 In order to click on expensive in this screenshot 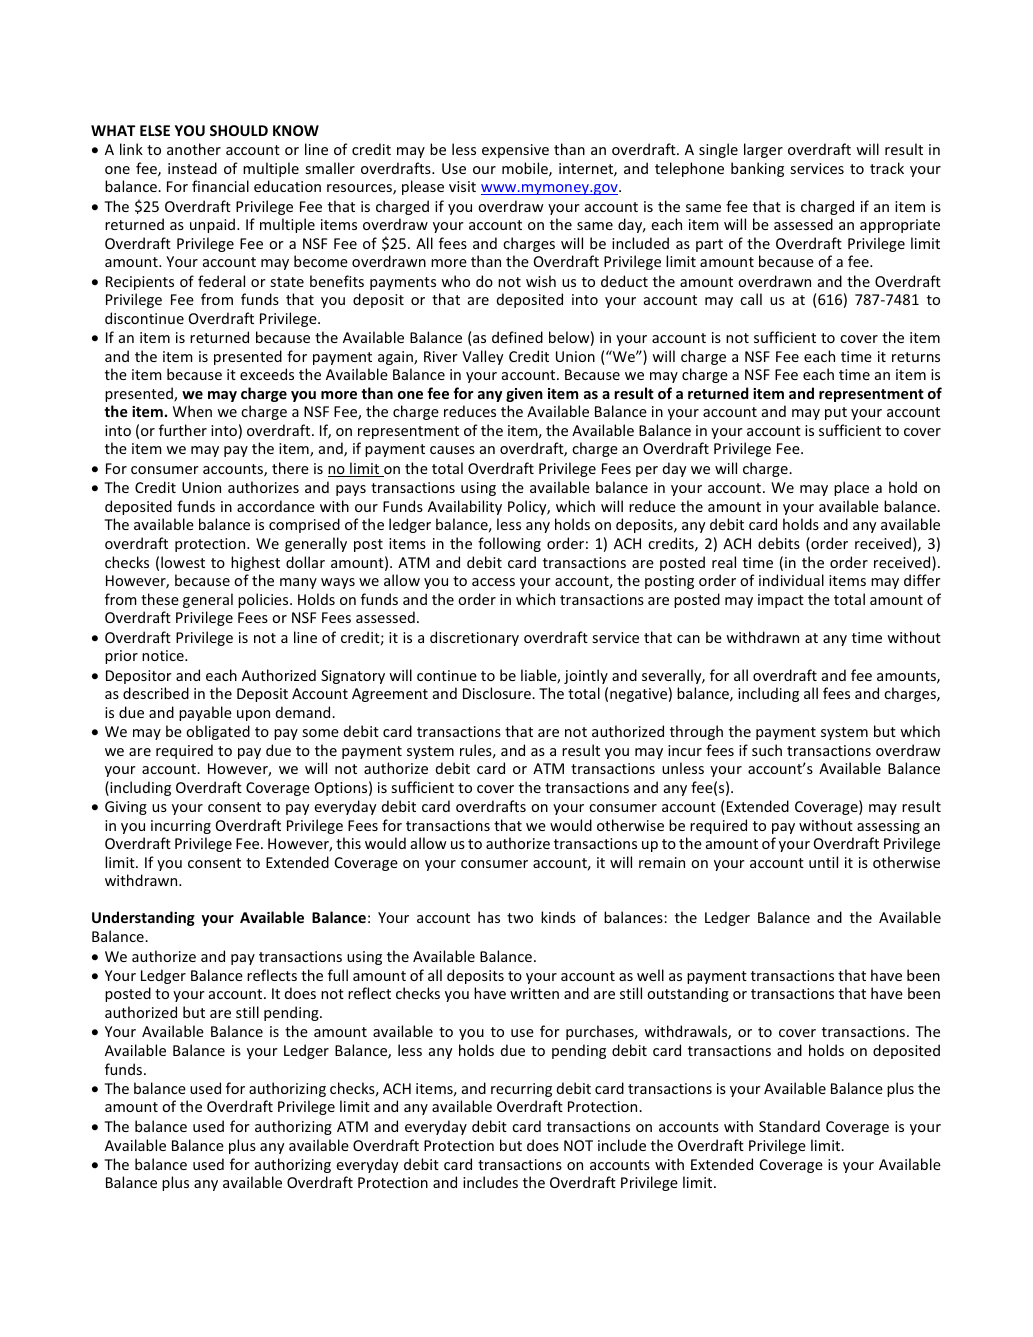, I will do `click(515, 151)`.
